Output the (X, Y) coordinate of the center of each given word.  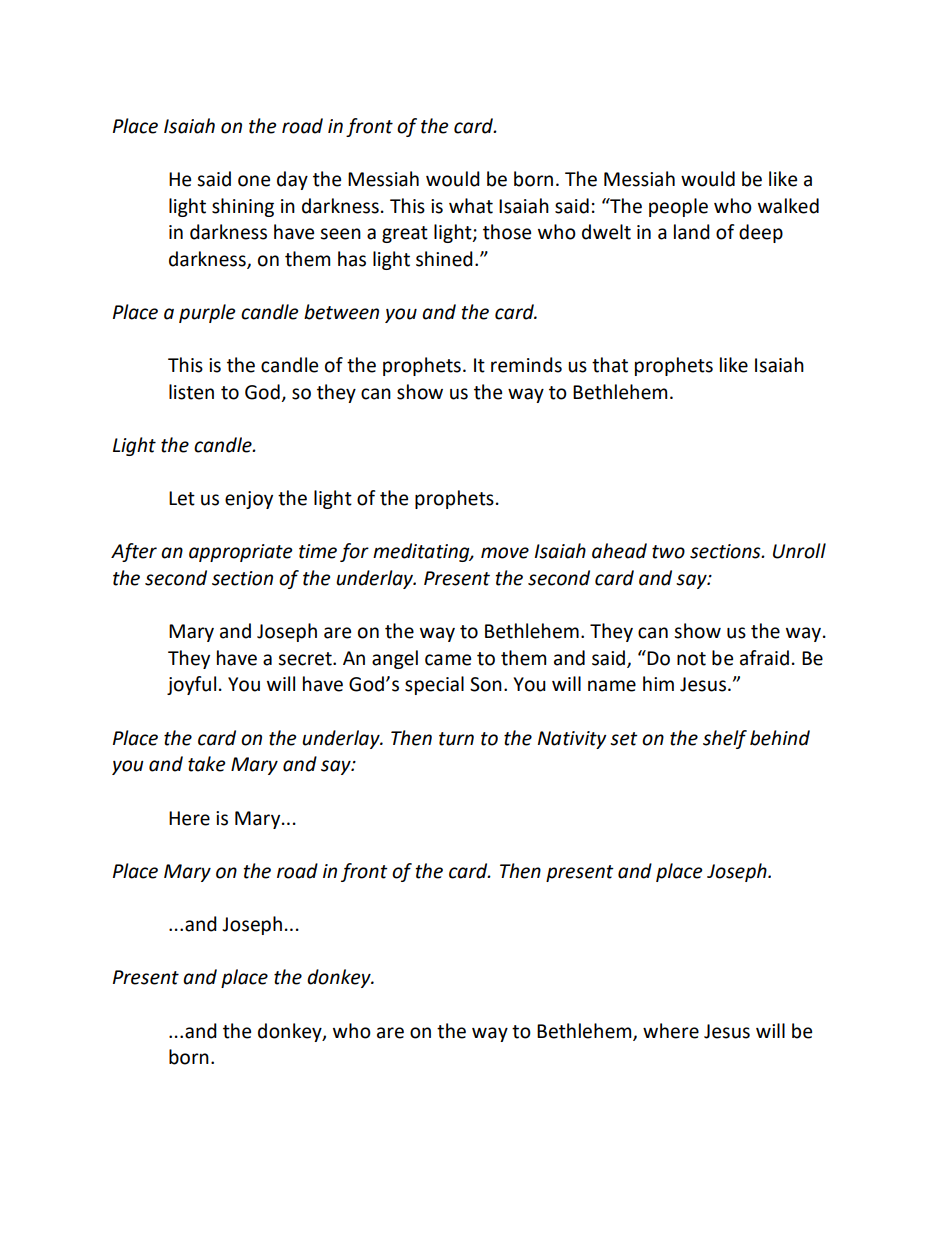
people (678, 207)
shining (243, 207)
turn (456, 739)
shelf (725, 739)
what (471, 206)
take (206, 764)
